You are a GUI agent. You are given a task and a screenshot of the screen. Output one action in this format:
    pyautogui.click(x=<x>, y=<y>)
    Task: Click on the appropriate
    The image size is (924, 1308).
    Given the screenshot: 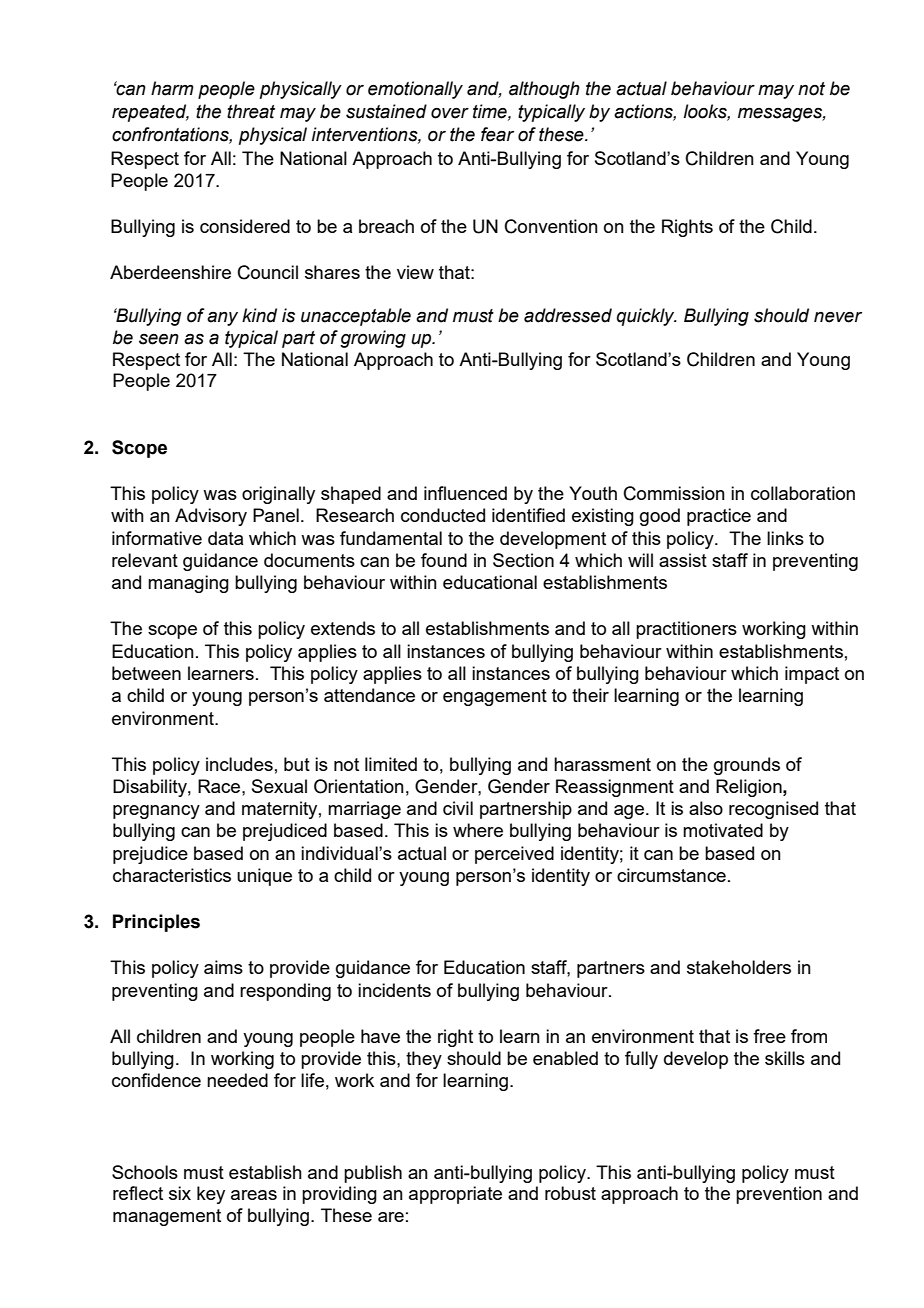 What is the action you would take?
    pyautogui.click(x=455, y=1195)
